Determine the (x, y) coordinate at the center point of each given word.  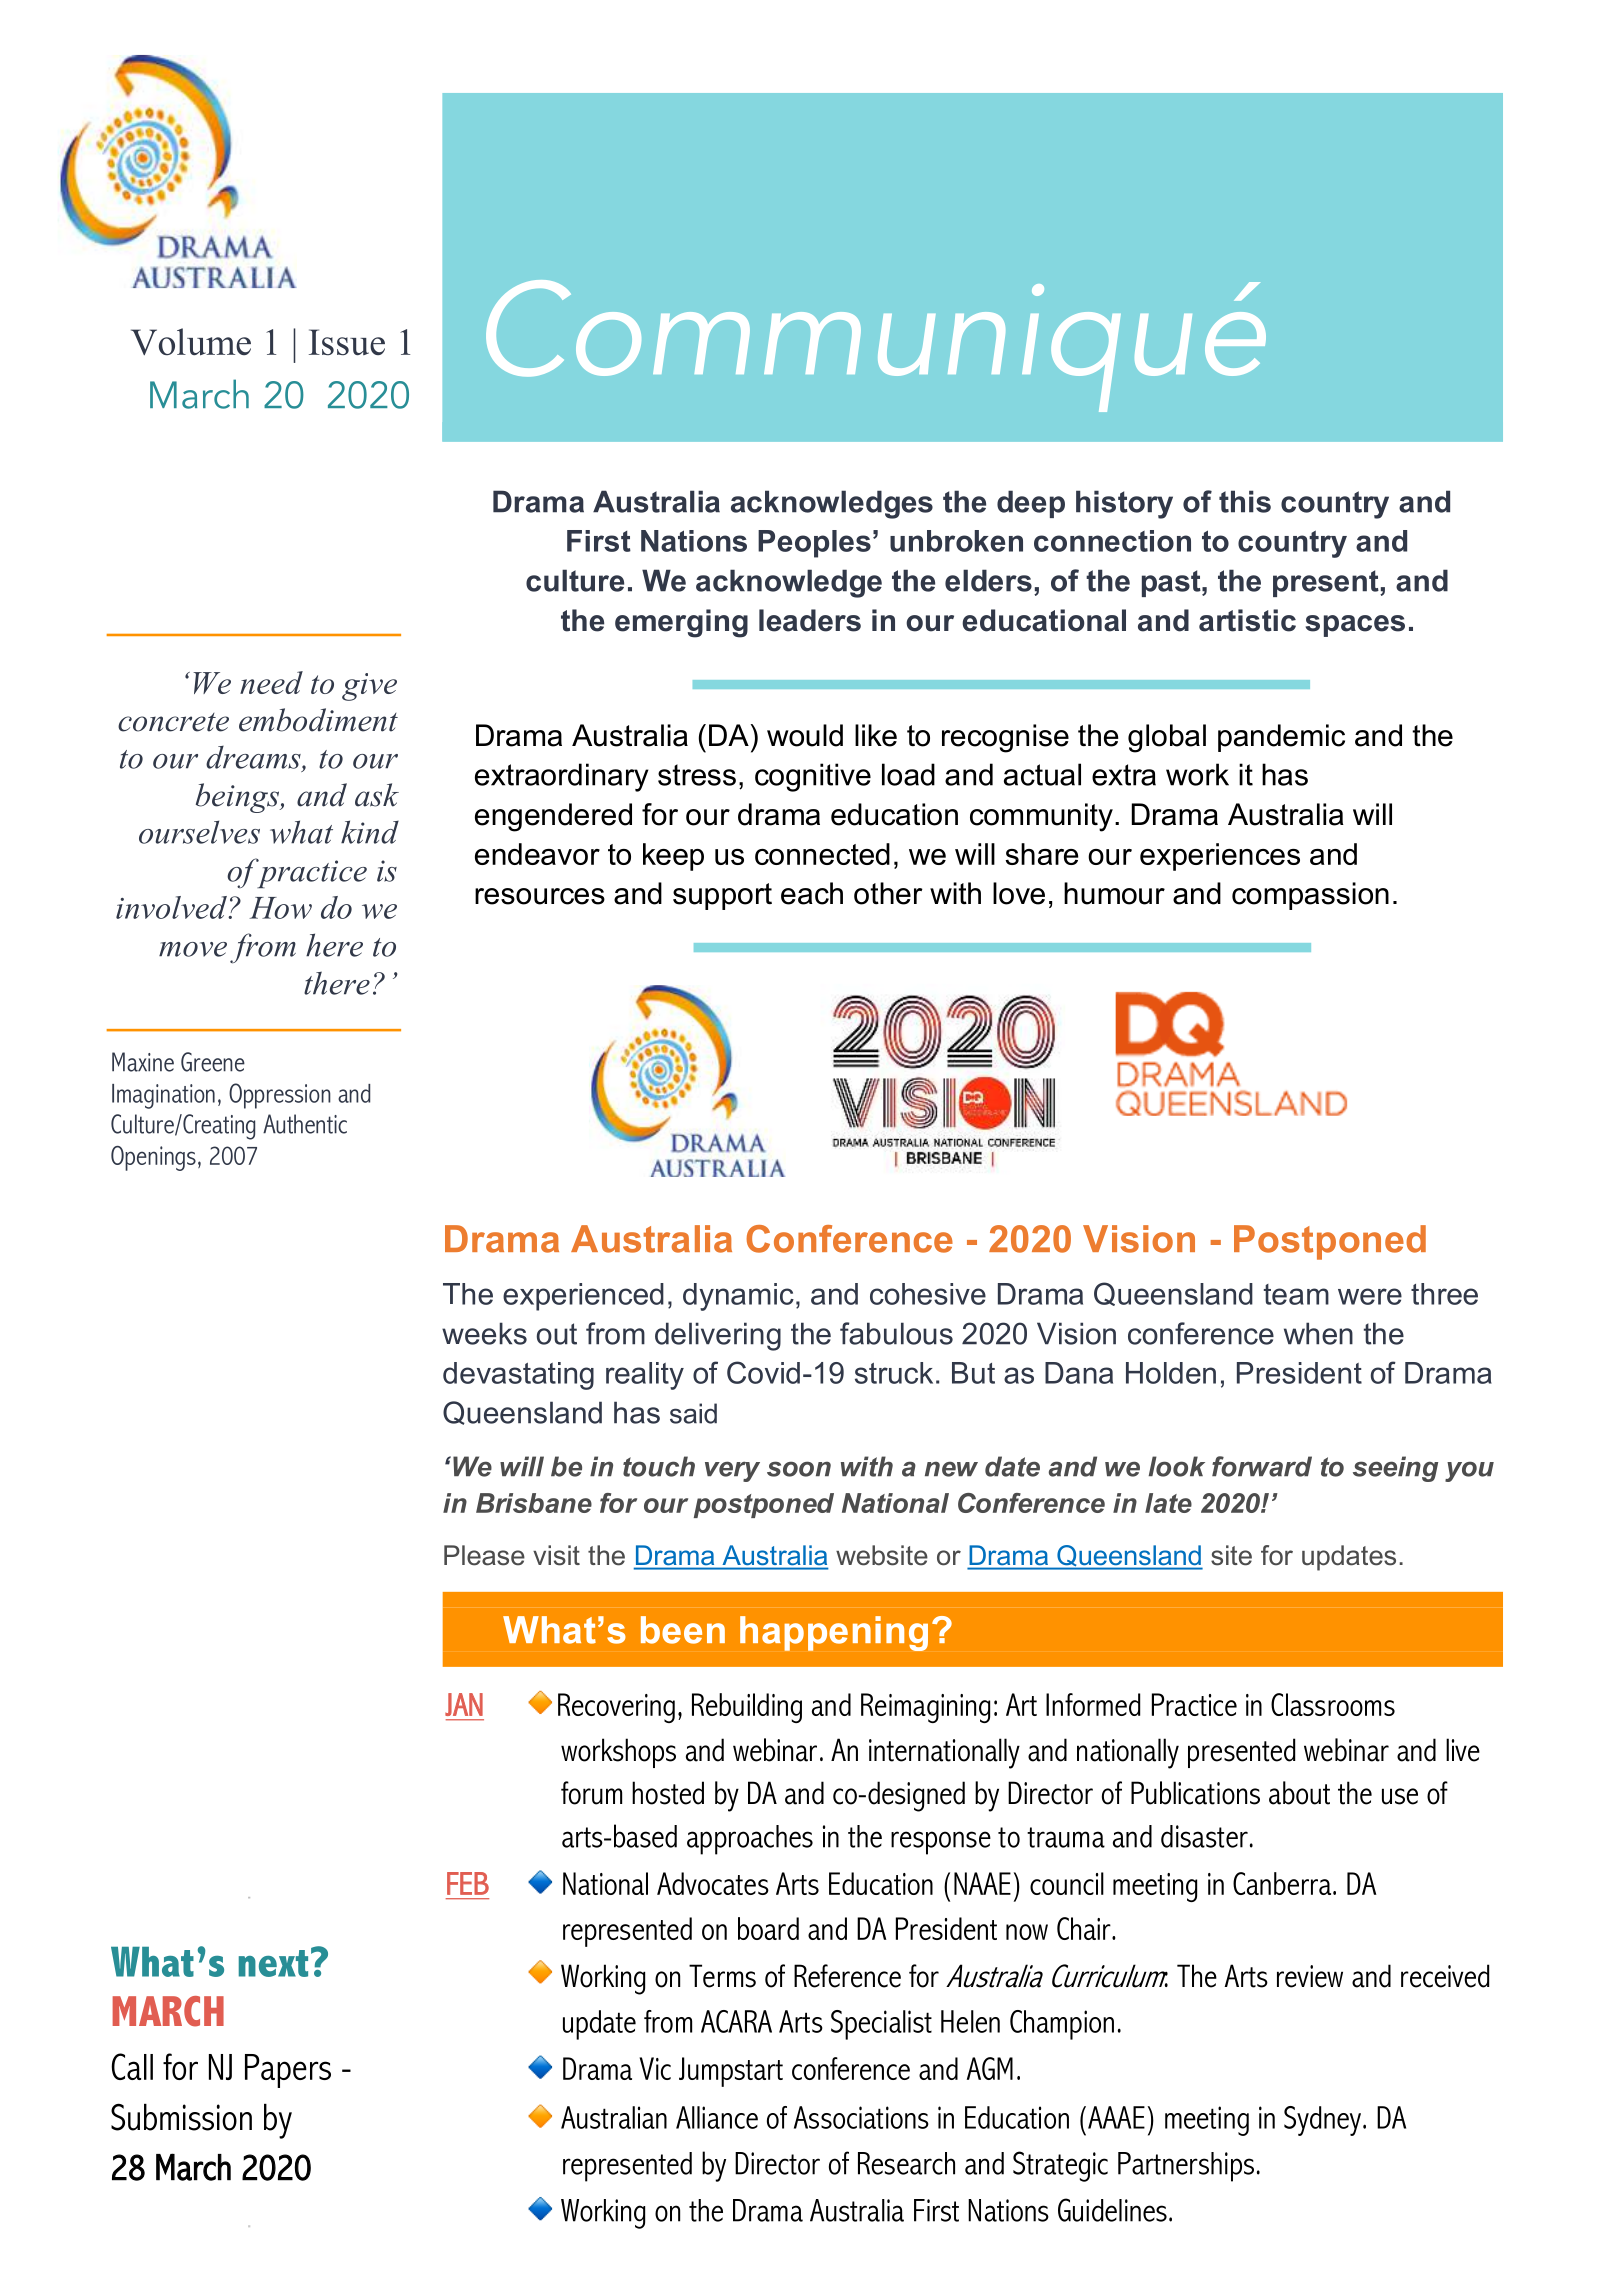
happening (834, 1633)
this (1245, 501)
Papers (288, 2071)
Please (484, 1555)
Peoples (814, 544)
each (812, 893)
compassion (1310, 896)
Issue (347, 342)
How (280, 908)
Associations (861, 2117)
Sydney (1324, 2121)
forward (1262, 1466)
